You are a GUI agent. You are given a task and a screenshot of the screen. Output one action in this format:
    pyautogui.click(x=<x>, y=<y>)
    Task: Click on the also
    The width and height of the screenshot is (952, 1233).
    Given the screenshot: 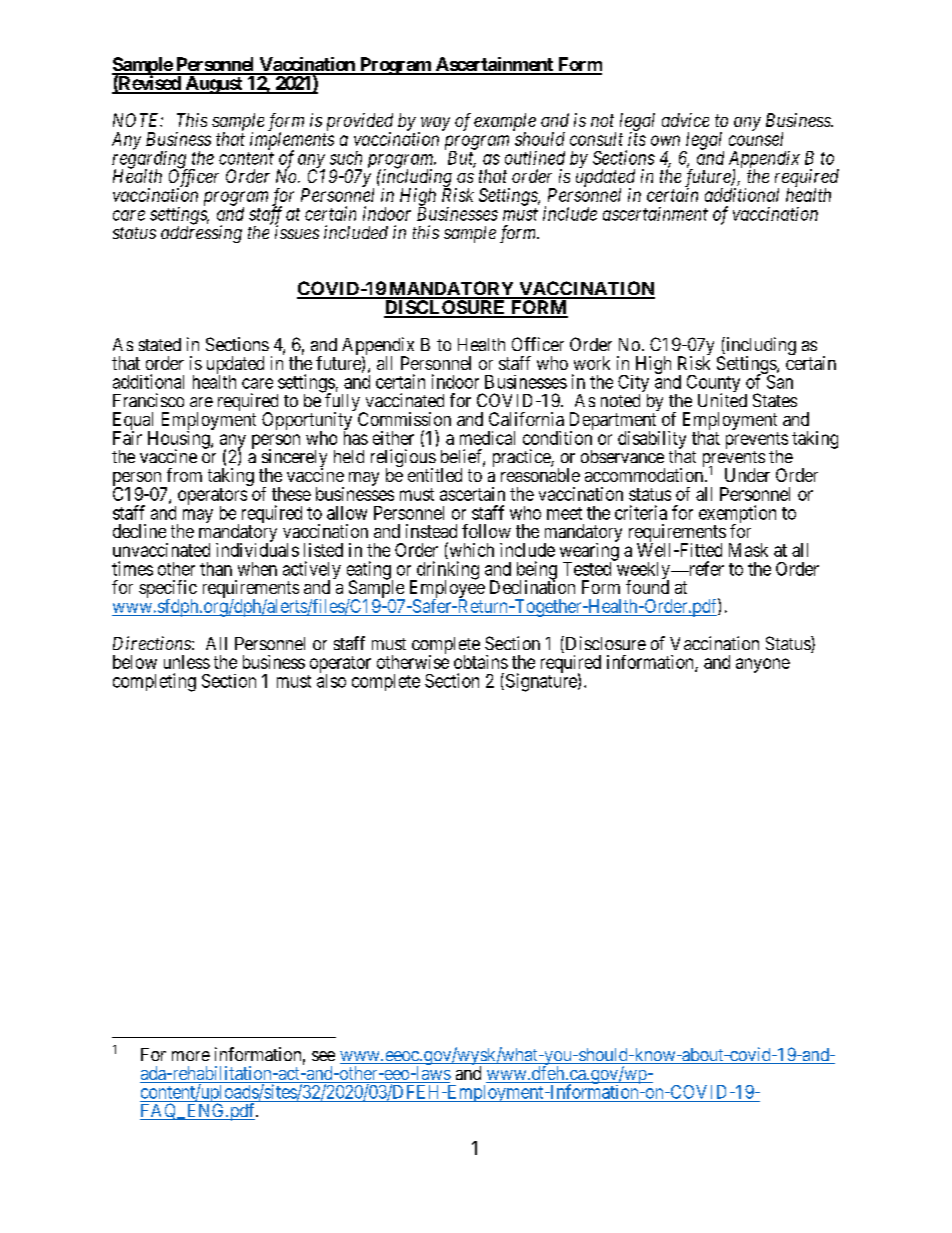 What is the action you would take?
    pyautogui.click(x=331, y=680)
